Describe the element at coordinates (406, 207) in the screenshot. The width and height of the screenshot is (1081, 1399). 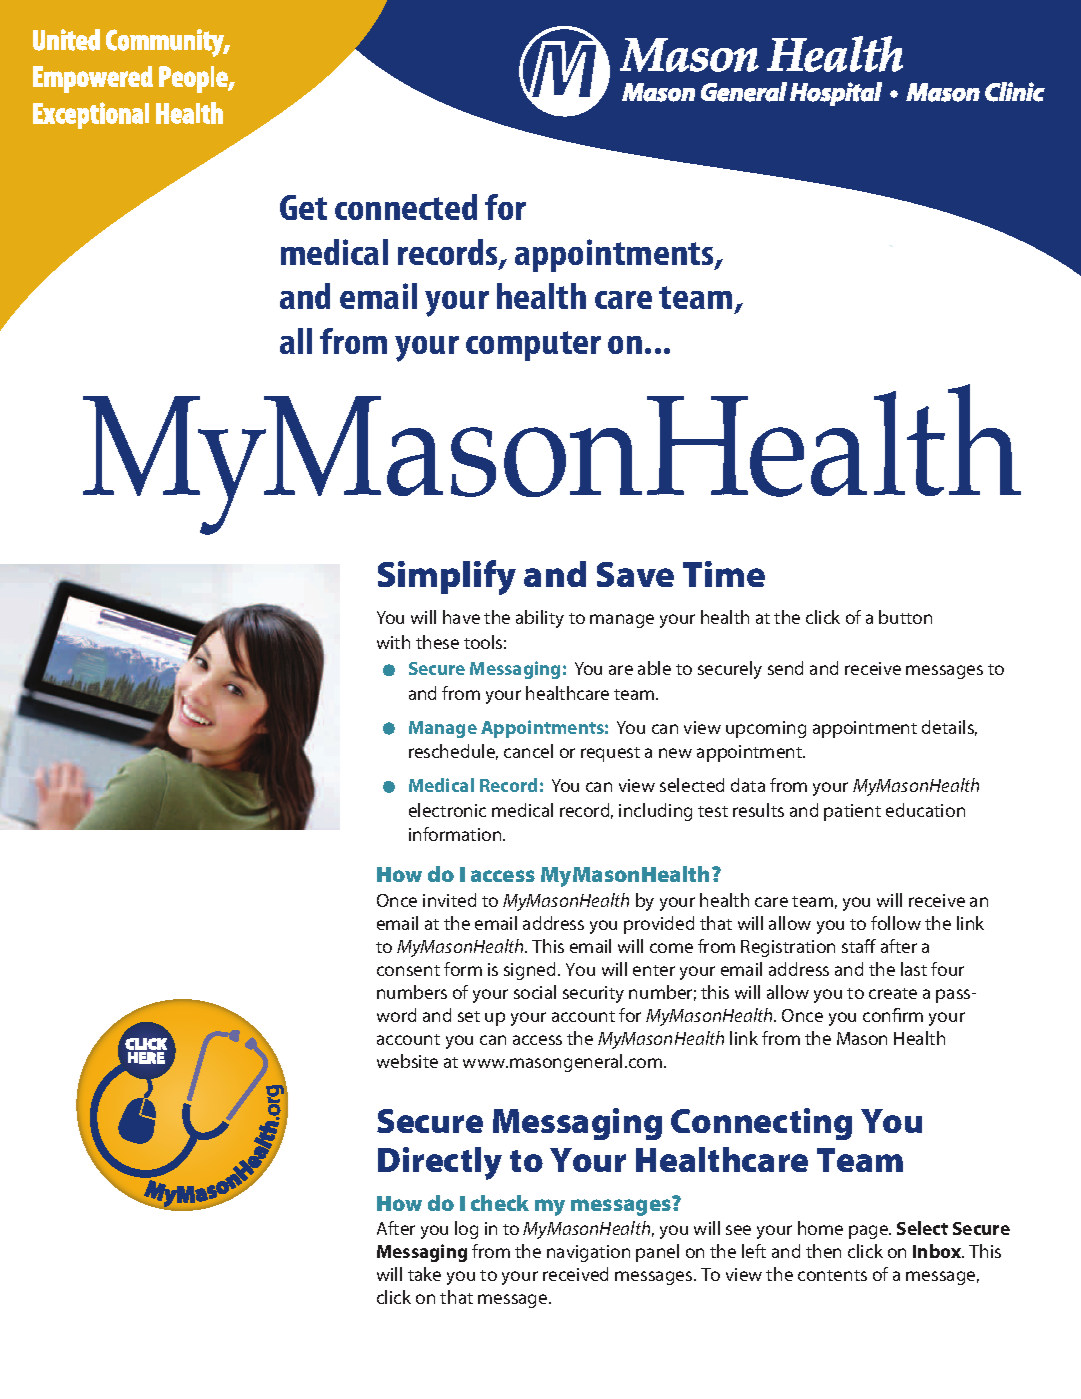
I see `connected` at that location.
